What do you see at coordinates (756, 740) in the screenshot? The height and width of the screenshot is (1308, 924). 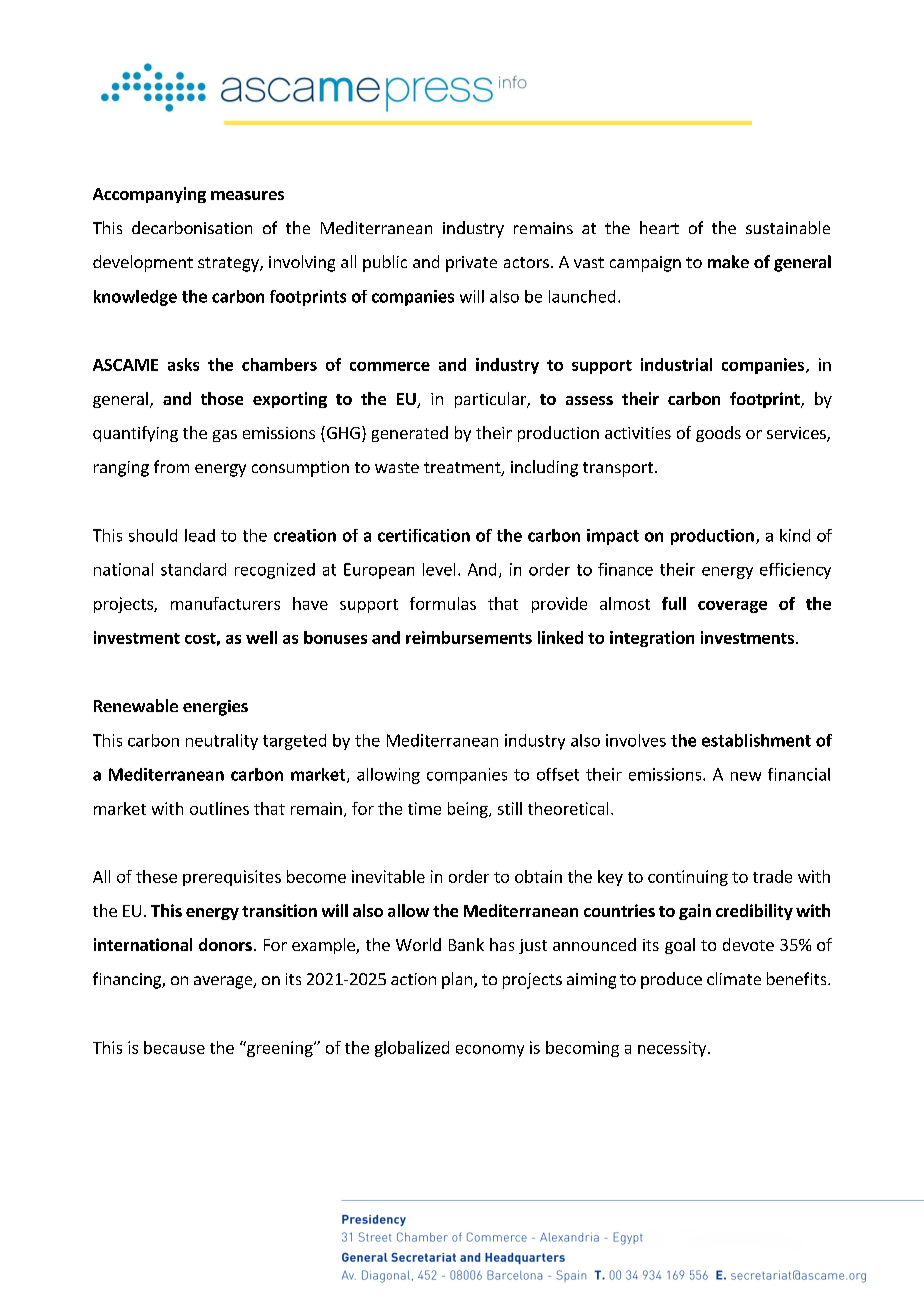 I see `establishment` at bounding box center [756, 740].
